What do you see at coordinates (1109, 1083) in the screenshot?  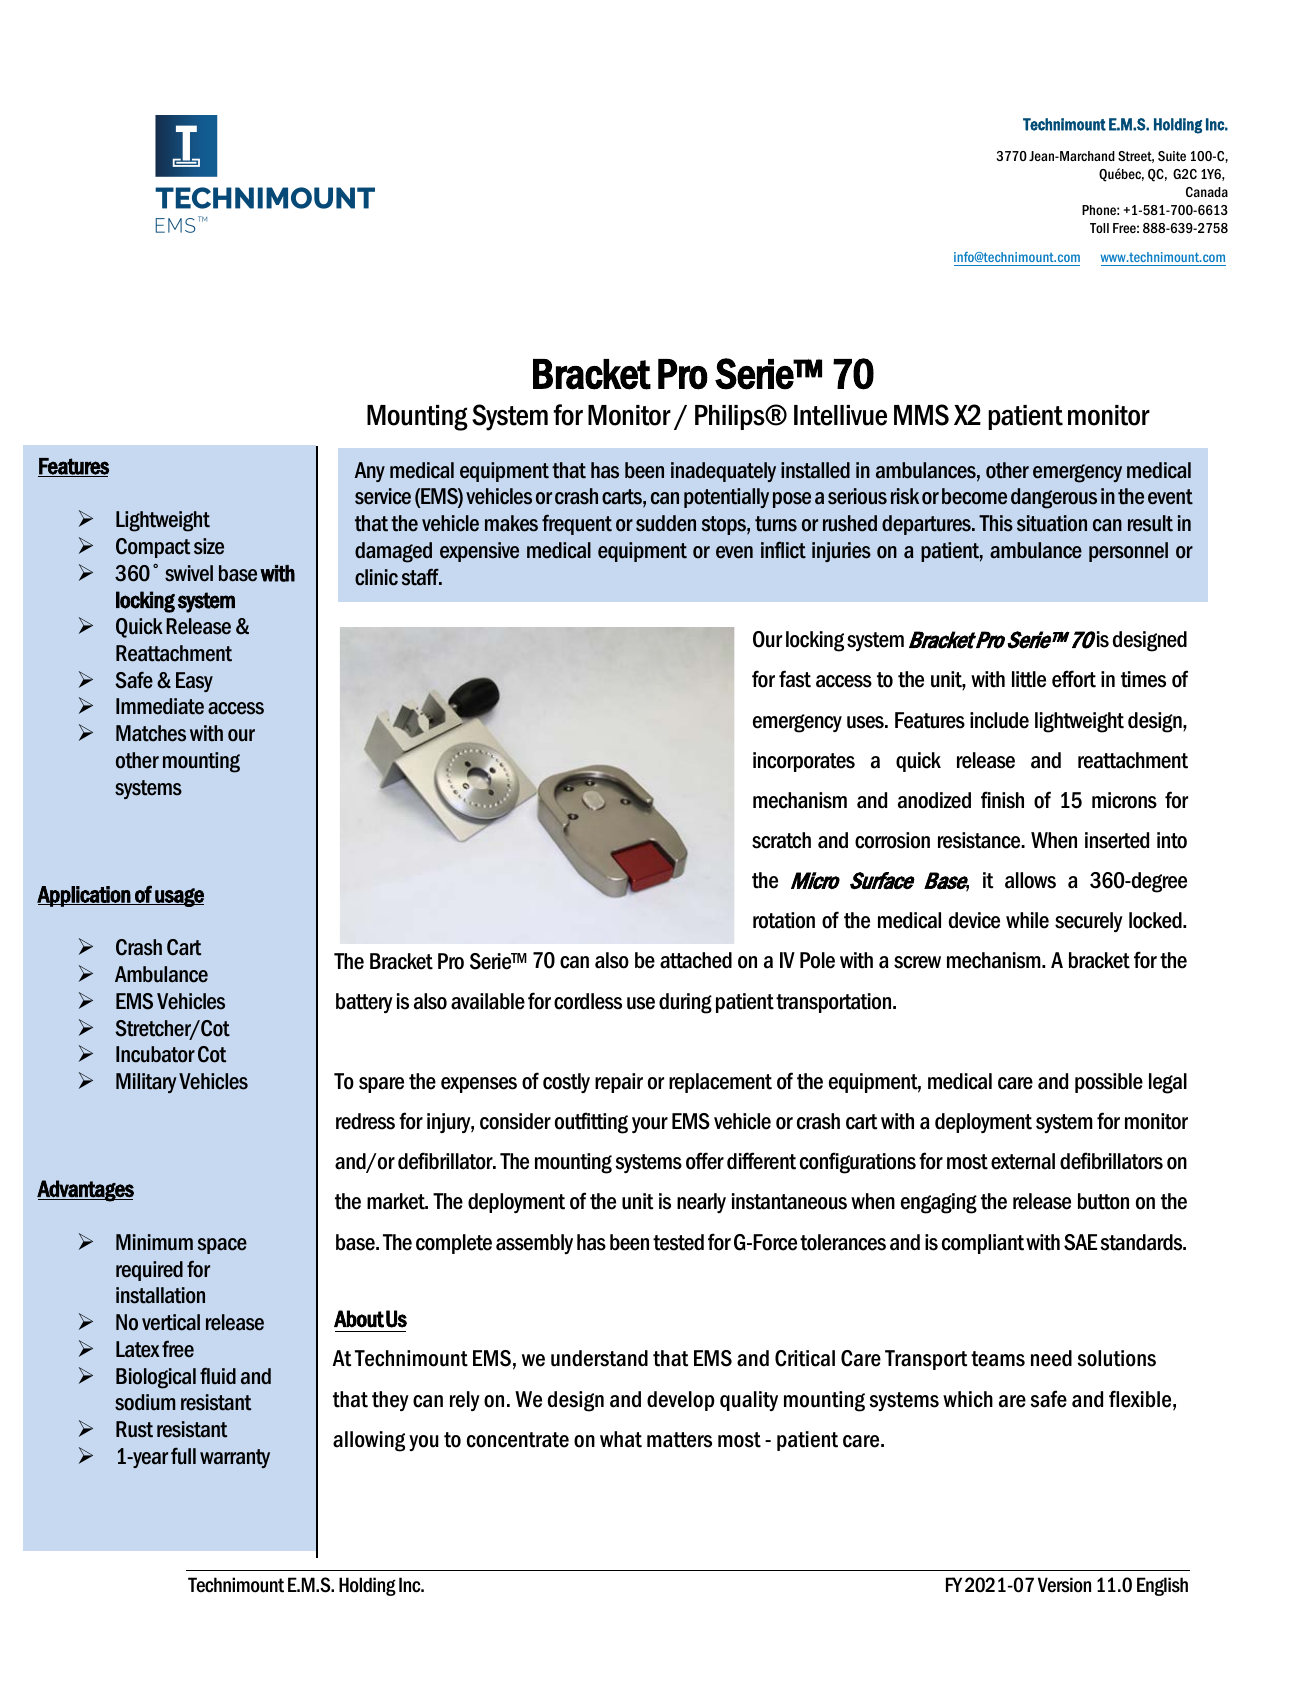 I see `possible` at bounding box center [1109, 1083].
